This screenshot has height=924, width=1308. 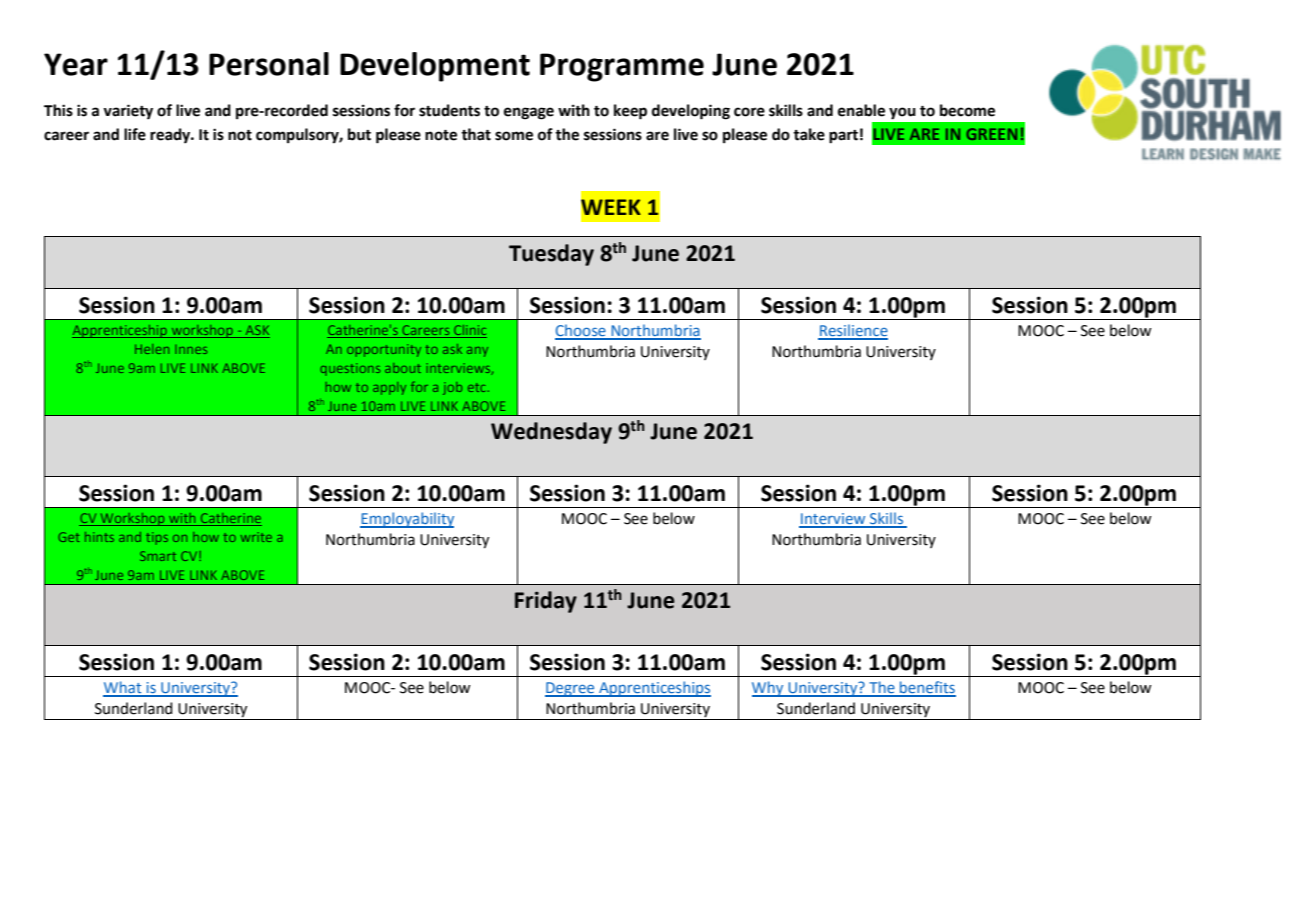 What do you see at coordinates (529, 113) in the screenshot?
I see `engage` at bounding box center [529, 113].
